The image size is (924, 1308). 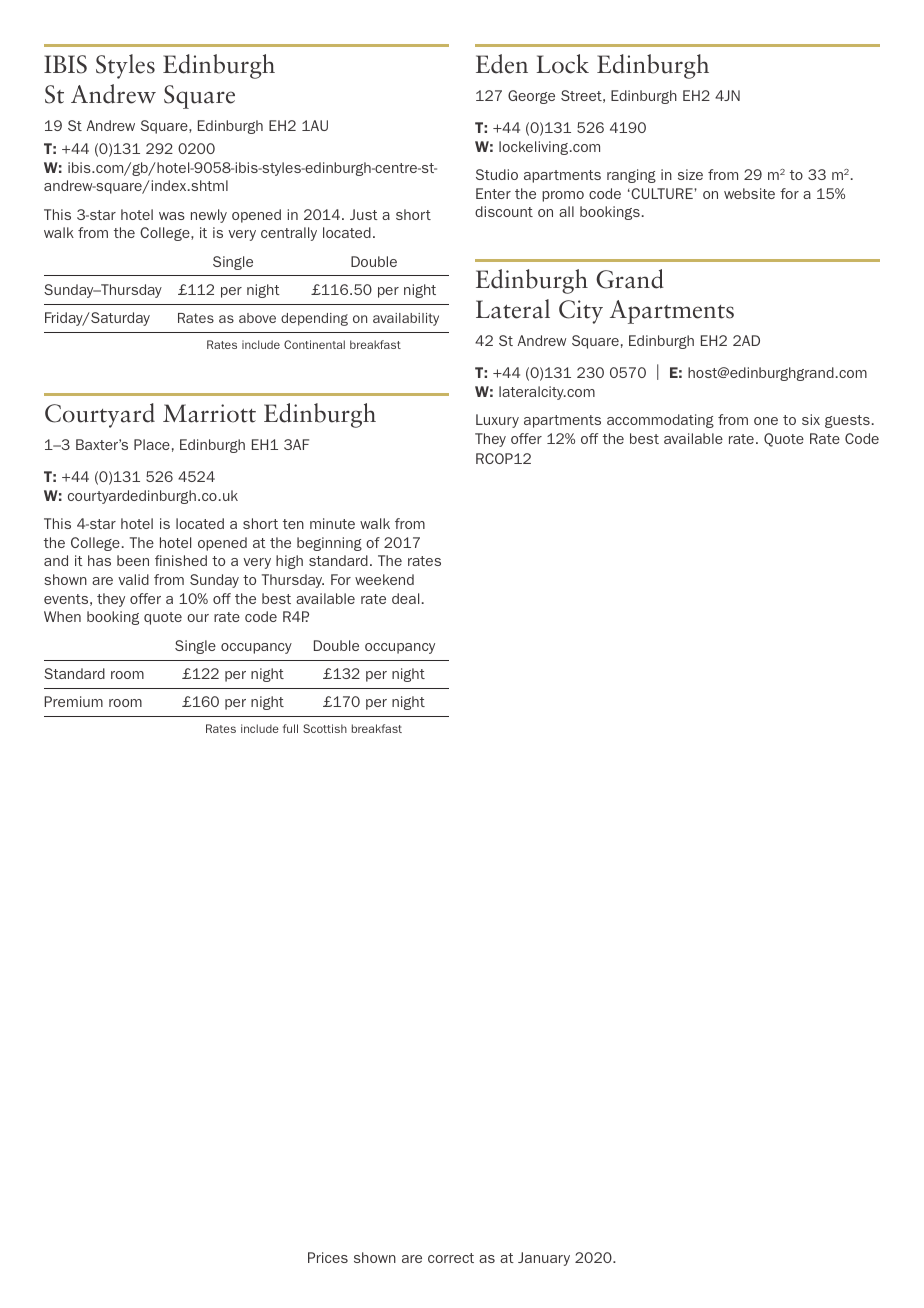 What do you see at coordinates (497, 421) in the document?
I see `Luxury` at bounding box center [497, 421].
